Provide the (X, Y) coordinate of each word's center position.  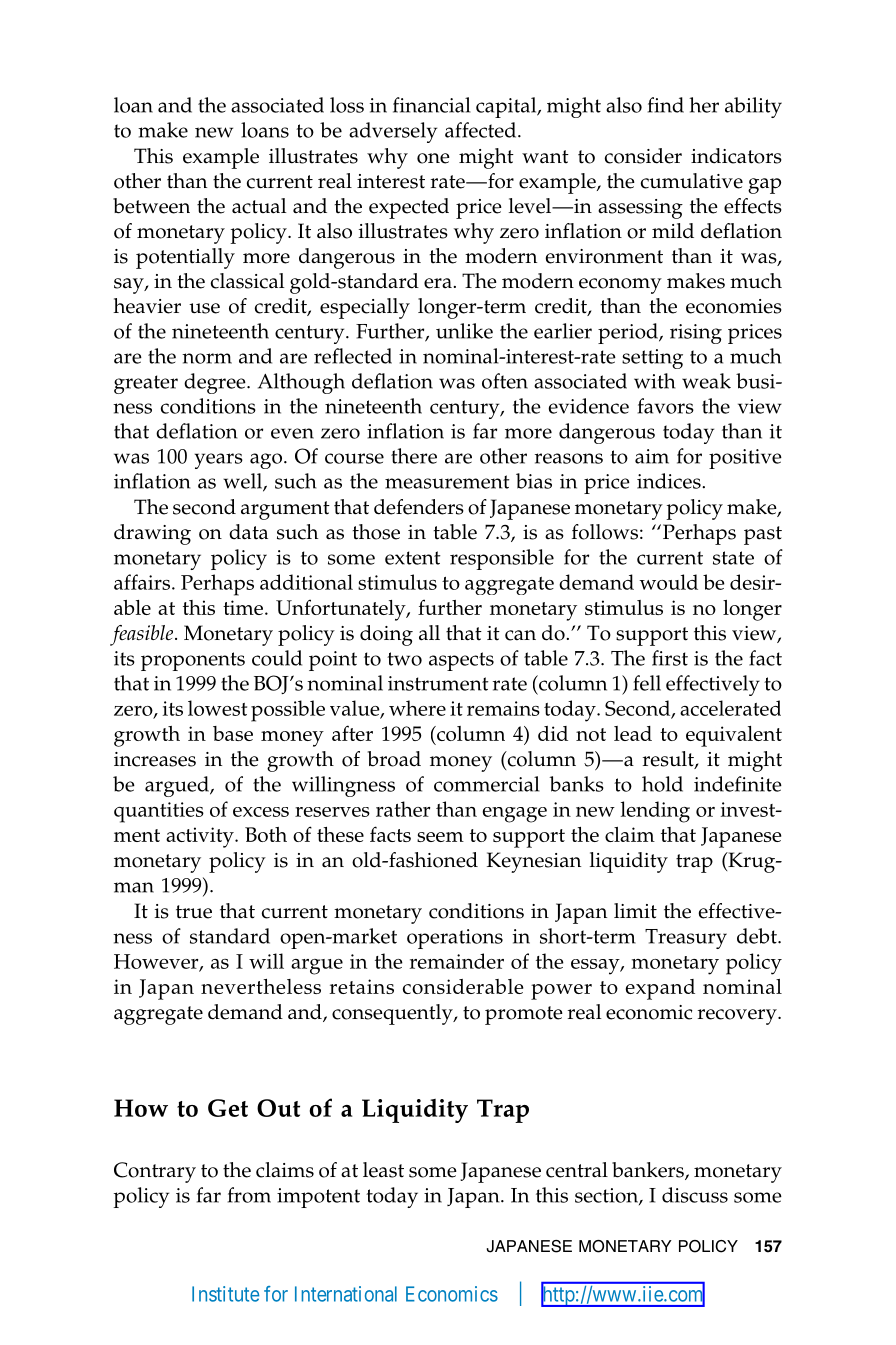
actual (259, 206)
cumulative (692, 181)
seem (440, 837)
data (248, 532)
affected (482, 130)
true (194, 912)
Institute (225, 1294)
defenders (419, 507)
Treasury (686, 939)
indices (670, 481)
